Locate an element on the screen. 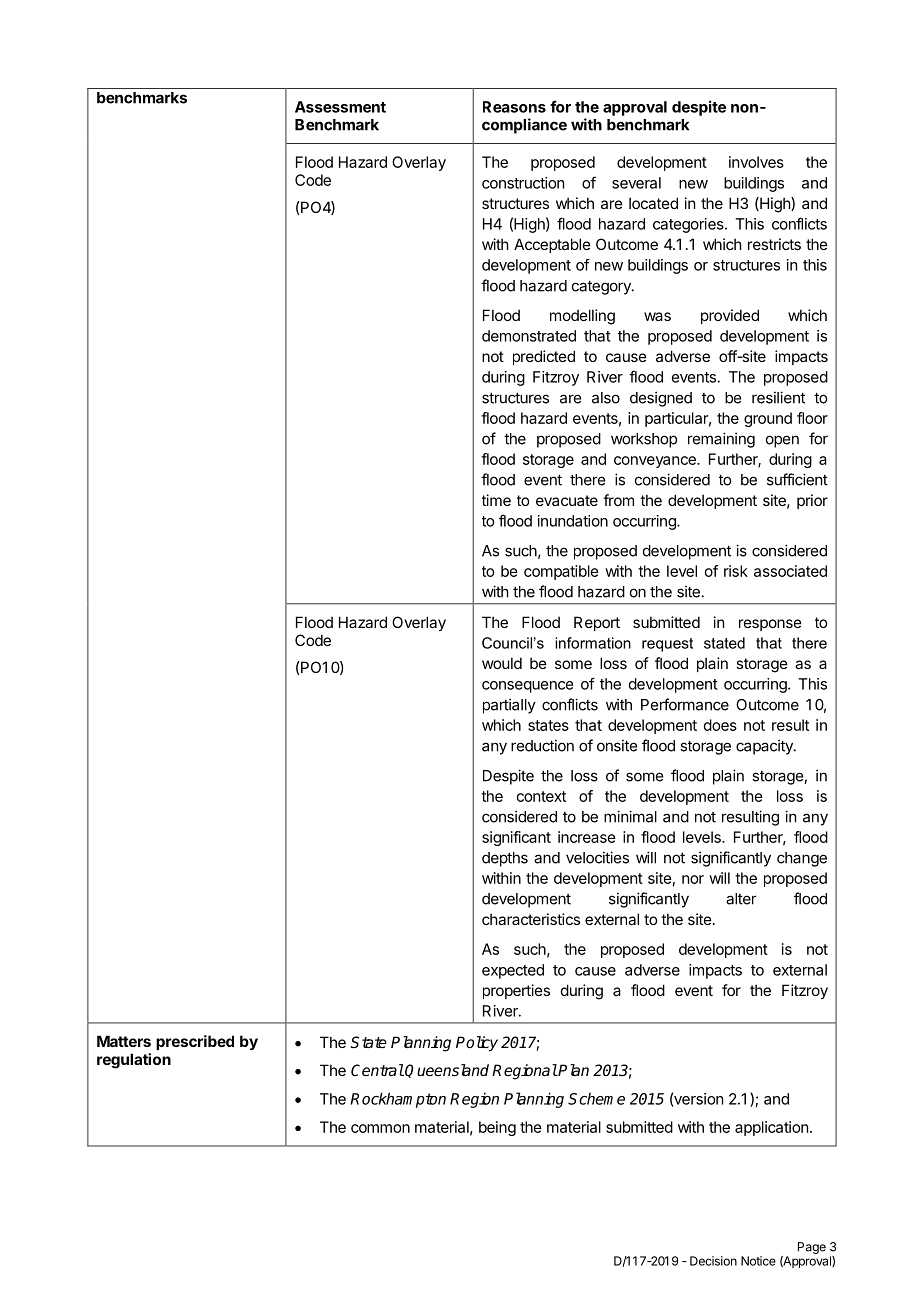  Reasons is located at coordinates (514, 107).
